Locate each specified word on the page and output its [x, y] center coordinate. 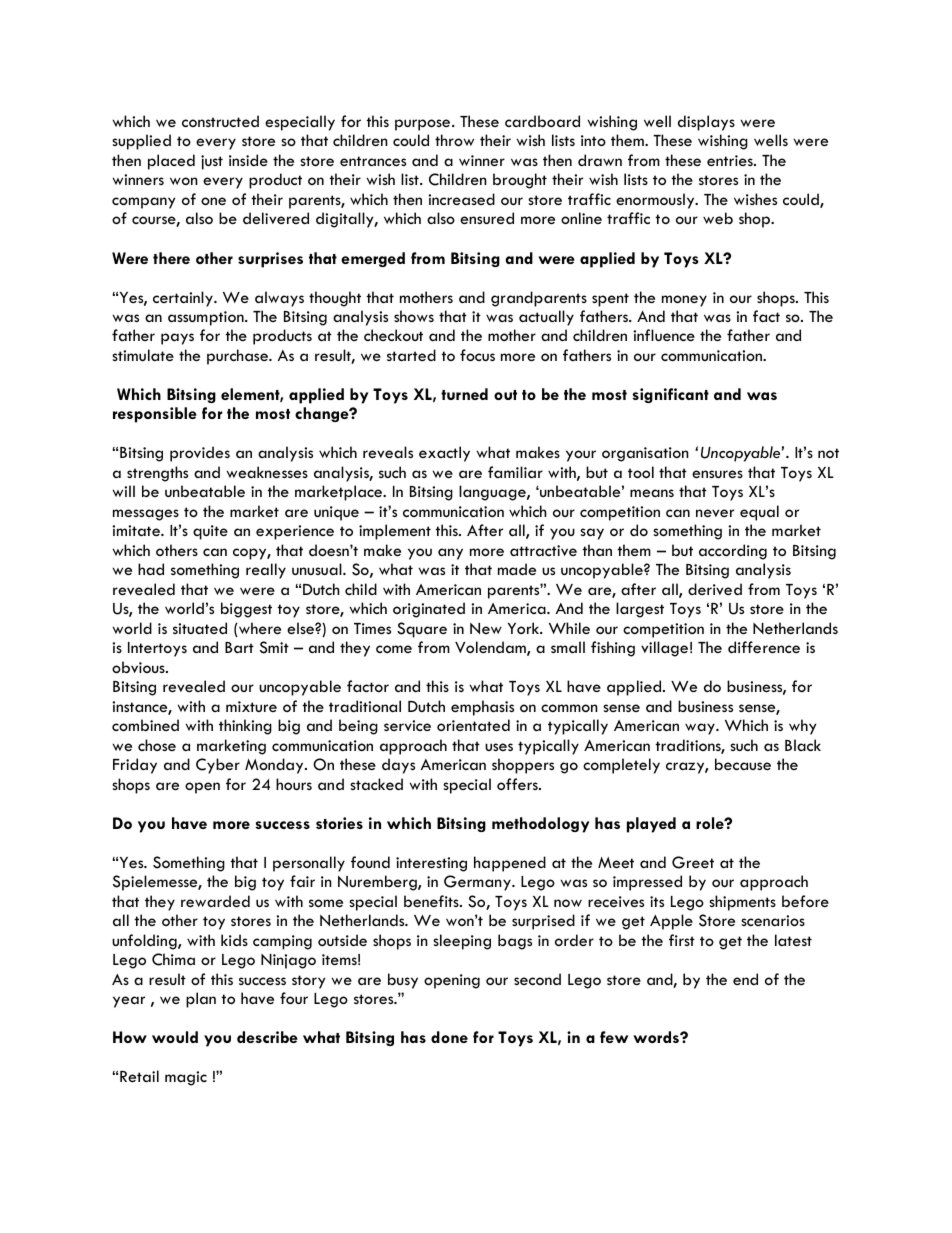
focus [477, 355]
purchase [238, 357]
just [212, 162]
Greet [693, 862]
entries [731, 160]
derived [715, 589]
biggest [246, 610]
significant [670, 395]
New [486, 628]
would [175, 1037]
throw [454, 140]
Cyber [218, 766]
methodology [540, 825]
